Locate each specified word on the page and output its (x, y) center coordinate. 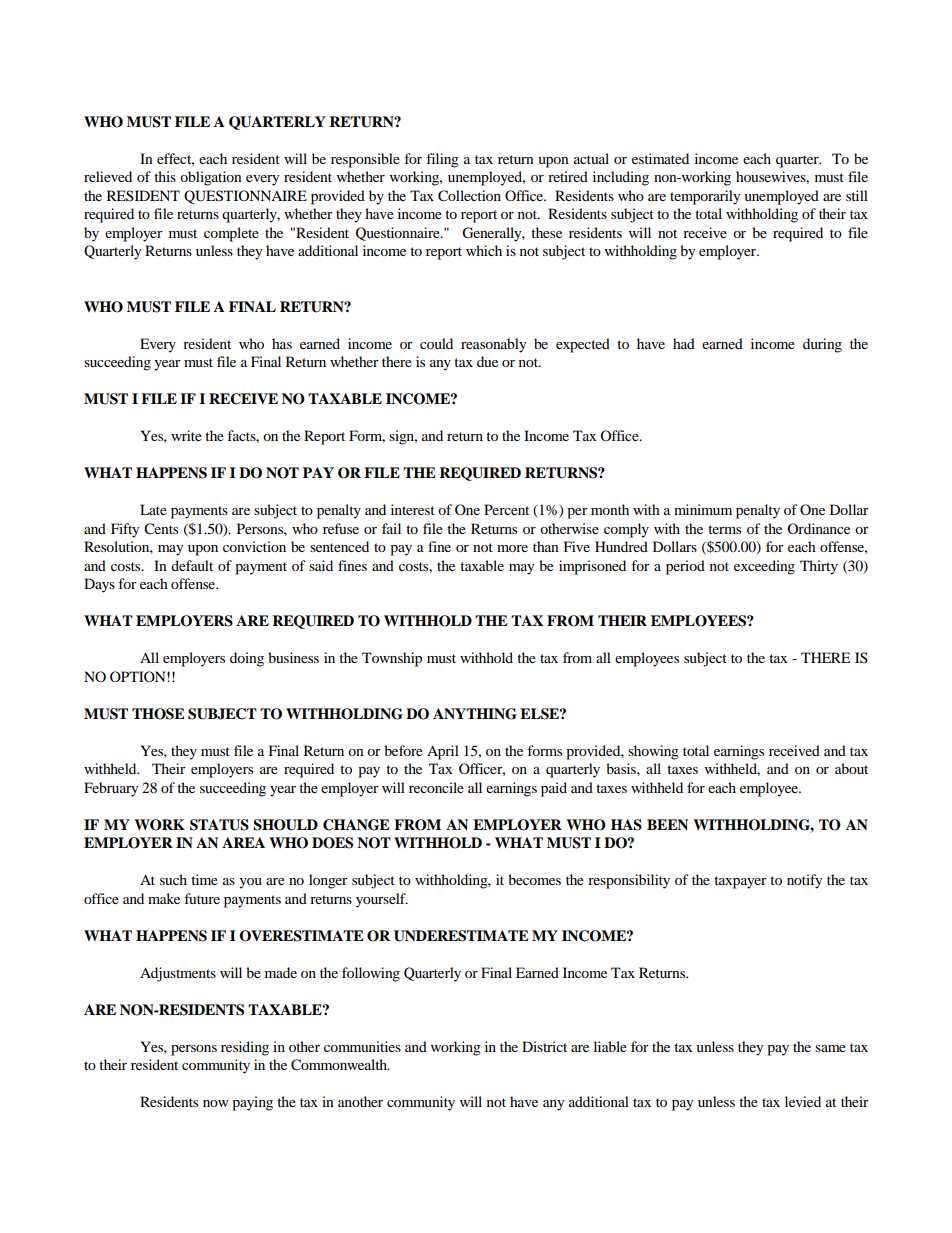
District (544, 1046)
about (851, 768)
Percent (506, 509)
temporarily (705, 197)
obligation (211, 178)
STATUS (219, 825)
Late (153, 509)
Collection (469, 196)
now (216, 1103)
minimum (703, 509)
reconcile (436, 787)
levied (803, 1101)
